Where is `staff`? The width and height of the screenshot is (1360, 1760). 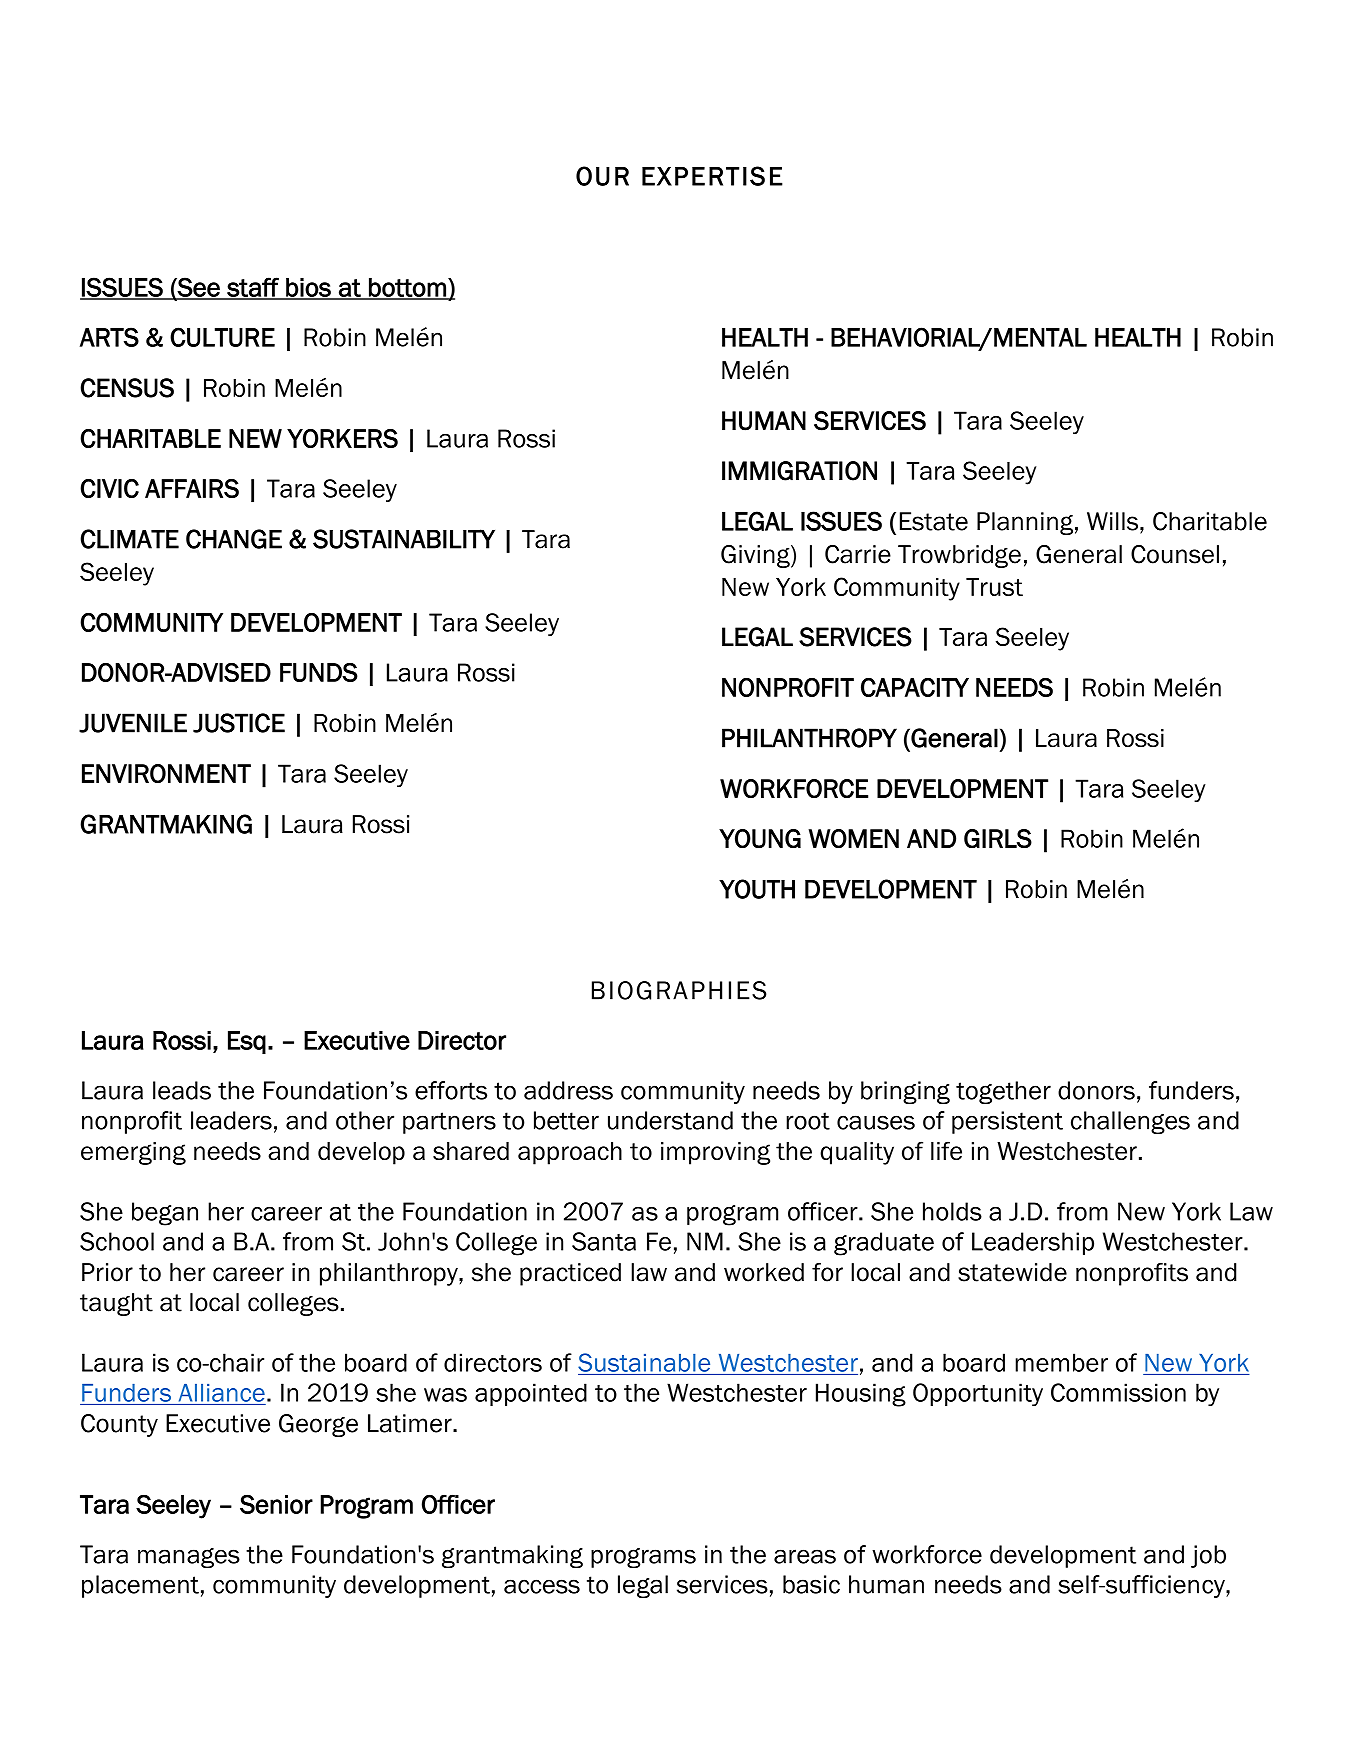 staff is located at coordinates (253, 288).
